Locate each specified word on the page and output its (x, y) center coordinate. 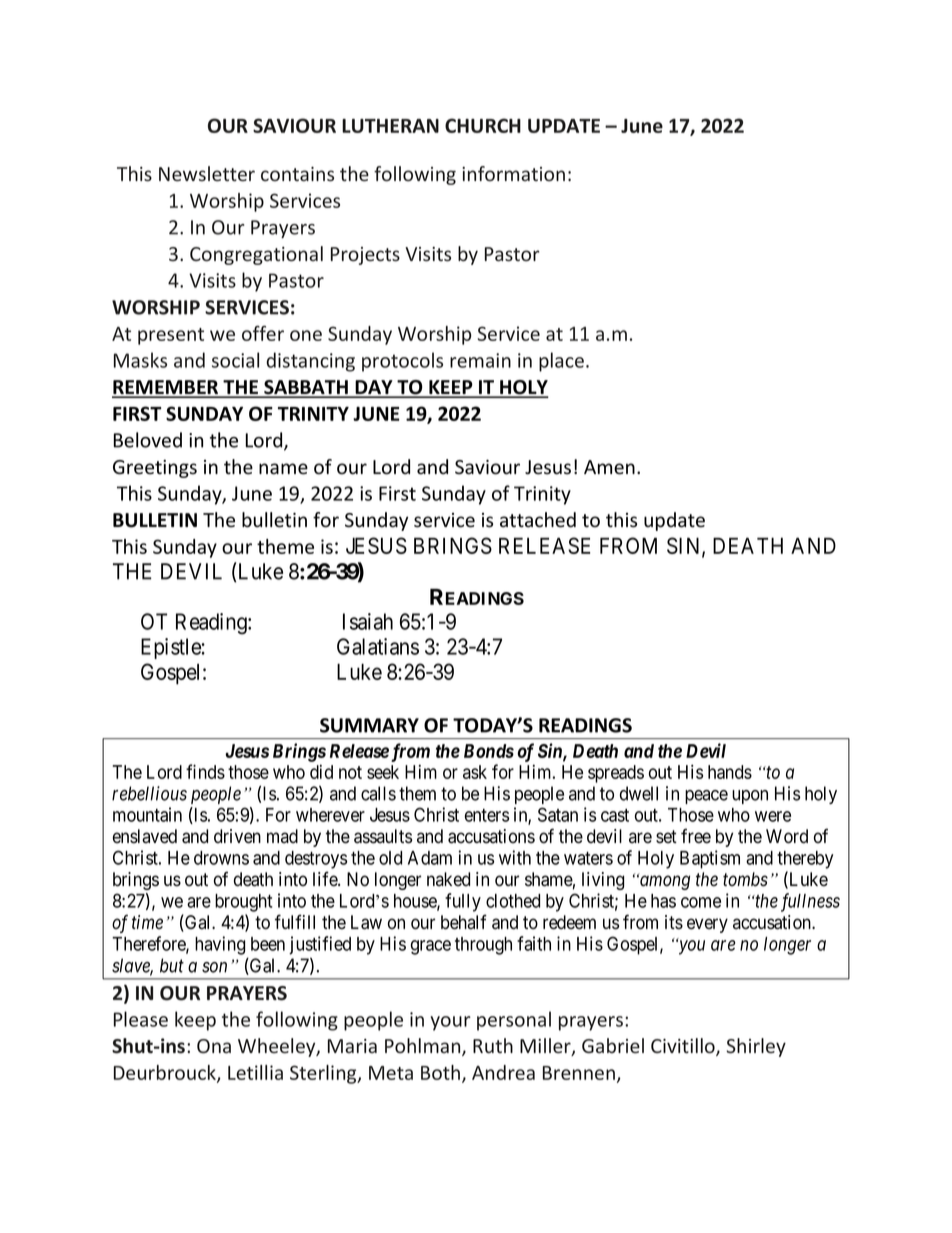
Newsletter (207, 173)
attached (538, 520)
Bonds (489, 751)
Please (141, 1019)
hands (730, 772)
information (513, 173)
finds (205, 771)
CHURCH (483, 125)
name (283, 469)
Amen (609, 467)
